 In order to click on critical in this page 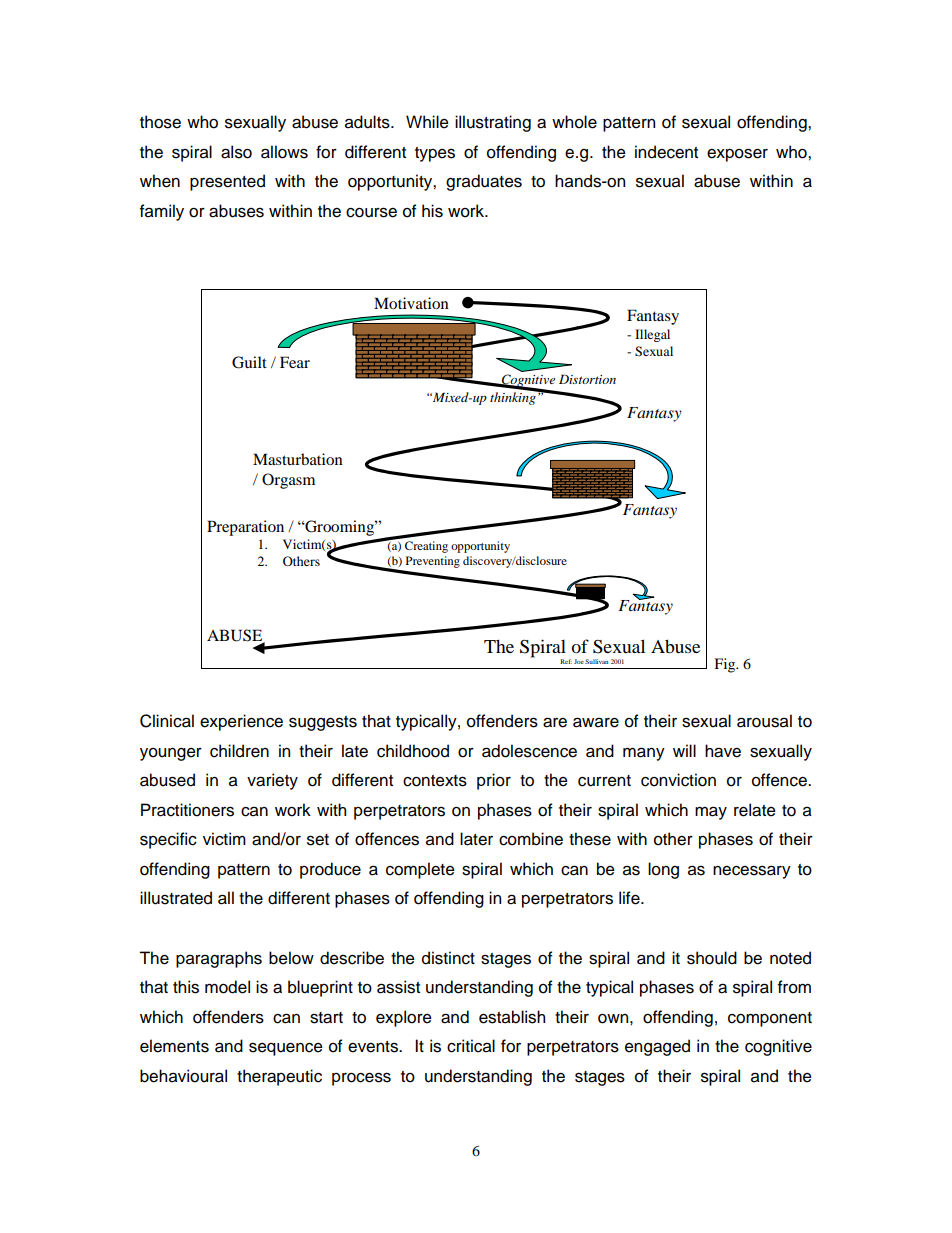, I will do `click(471, 1046)`.
